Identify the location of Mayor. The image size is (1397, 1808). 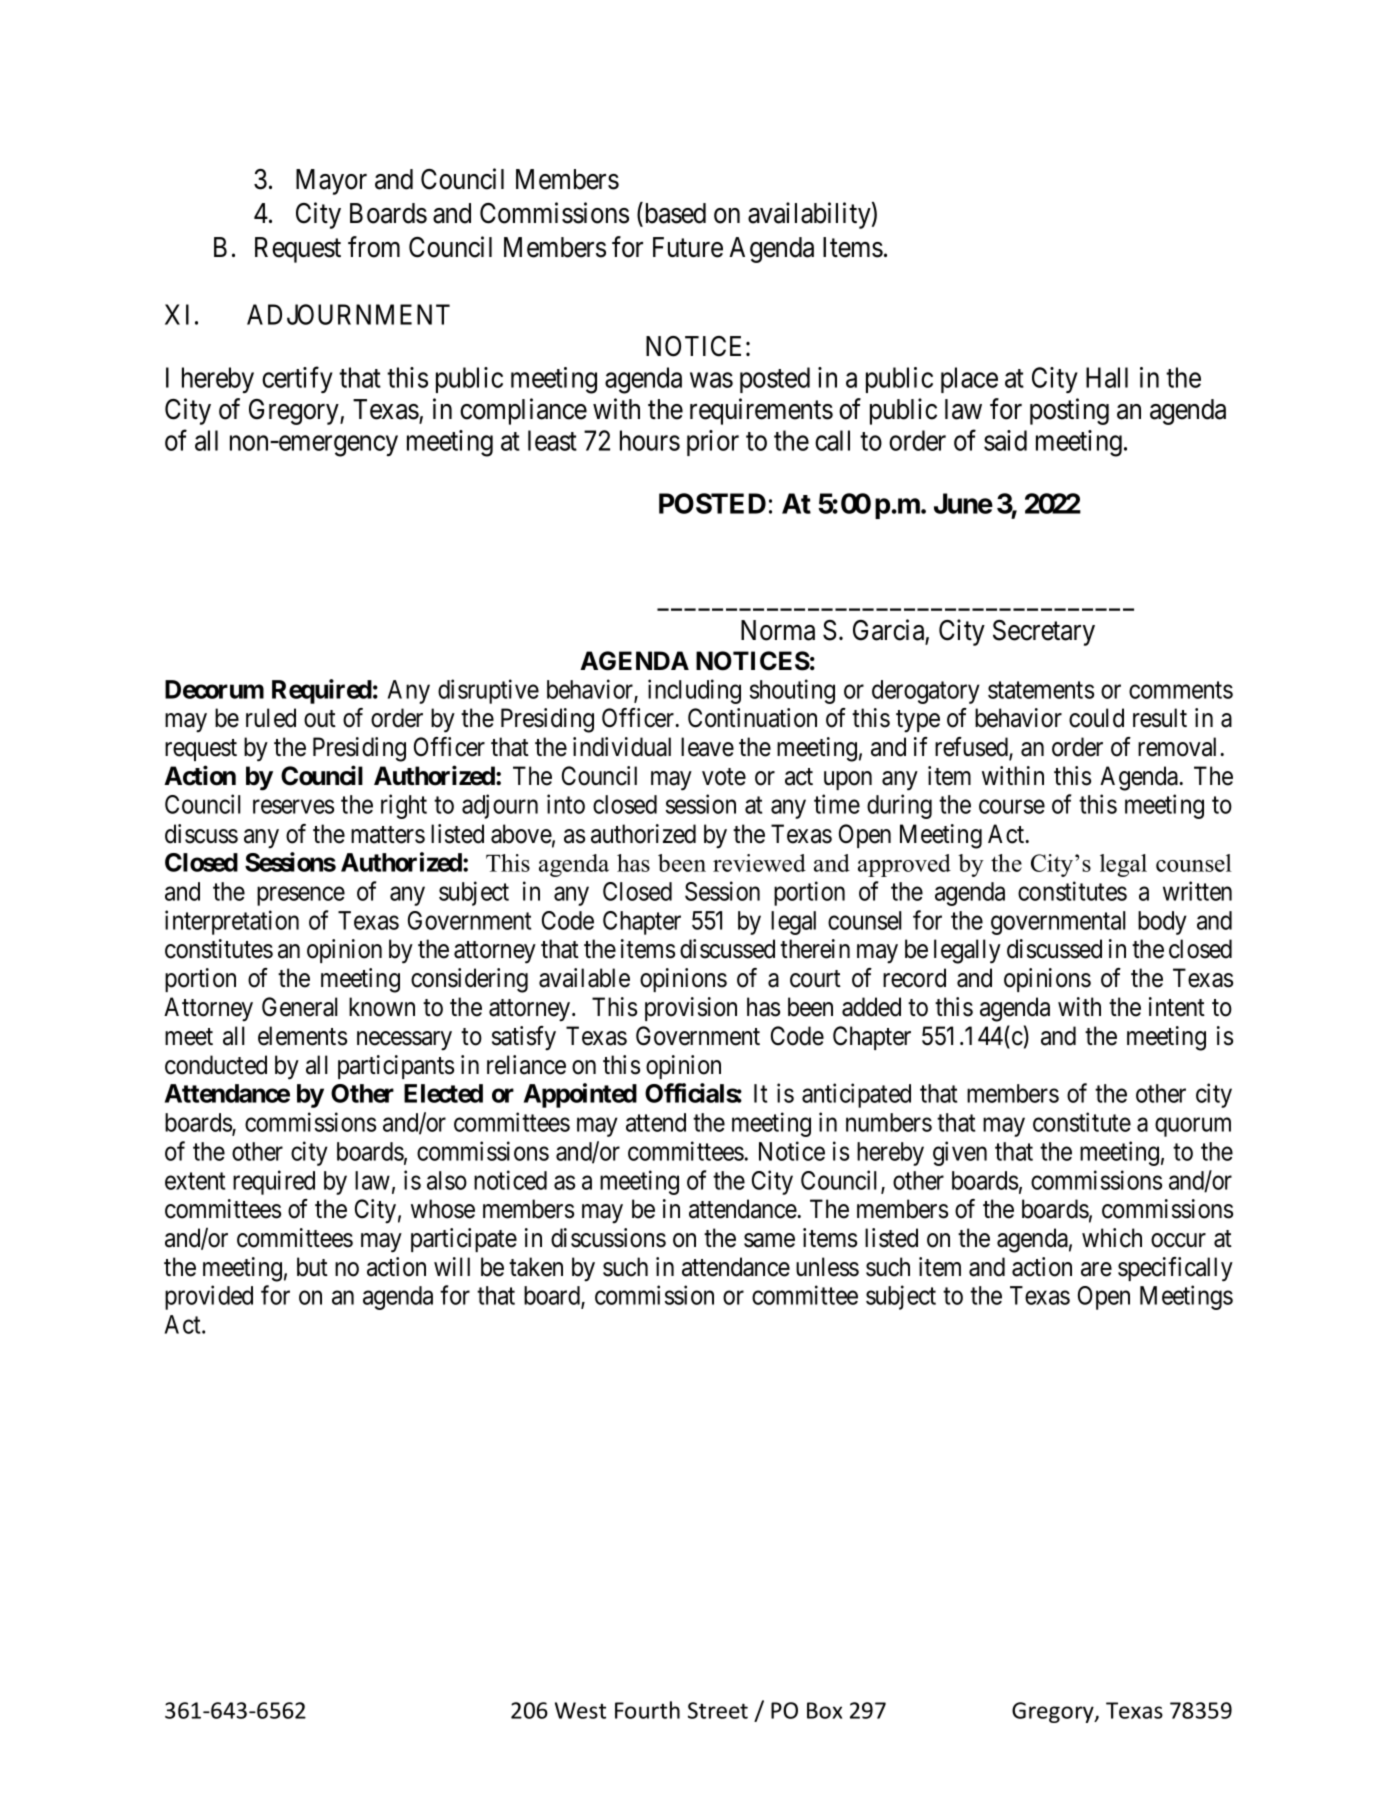
(331, 182).
